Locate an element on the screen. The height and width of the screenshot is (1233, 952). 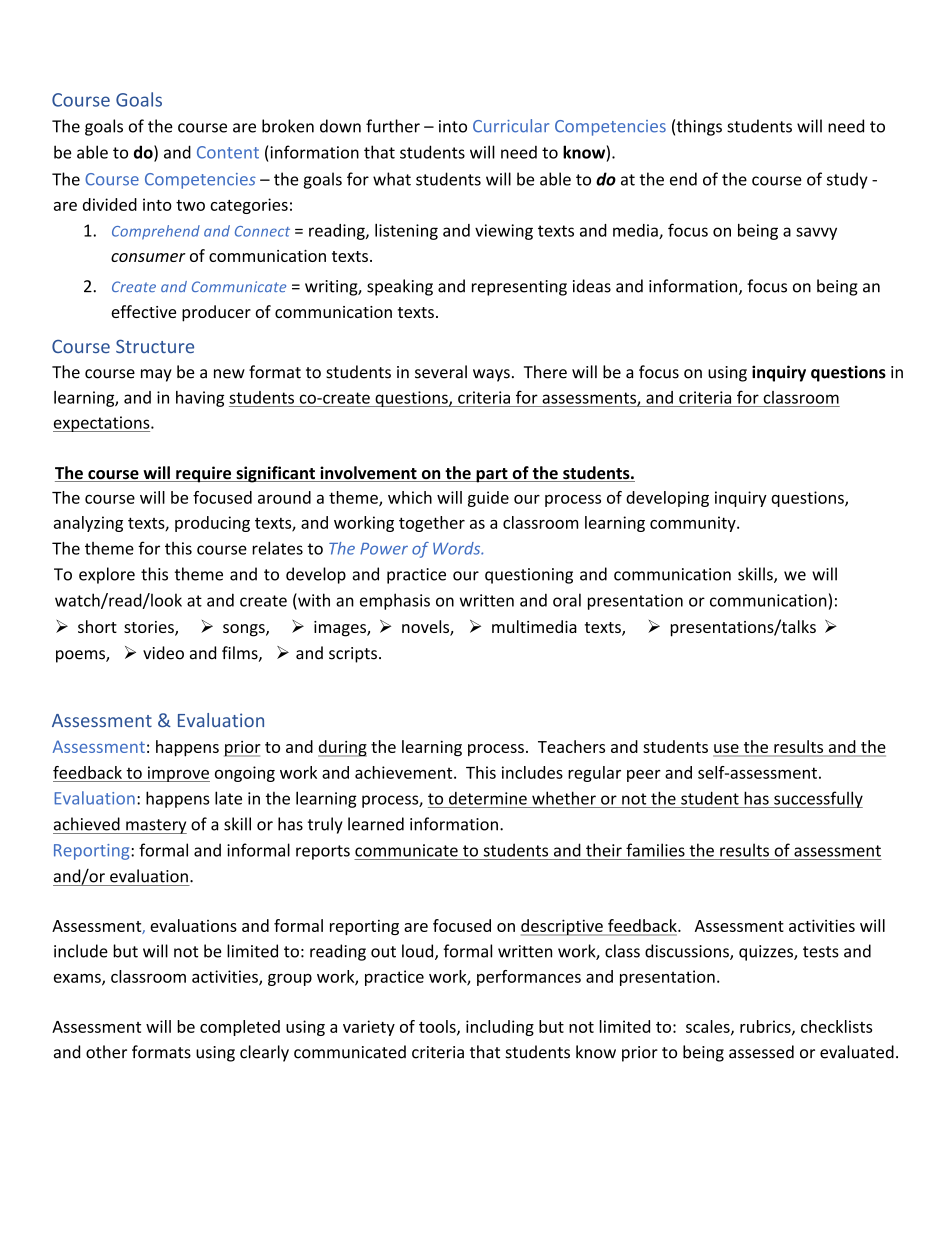
community is located at coordinates (694, 524).
